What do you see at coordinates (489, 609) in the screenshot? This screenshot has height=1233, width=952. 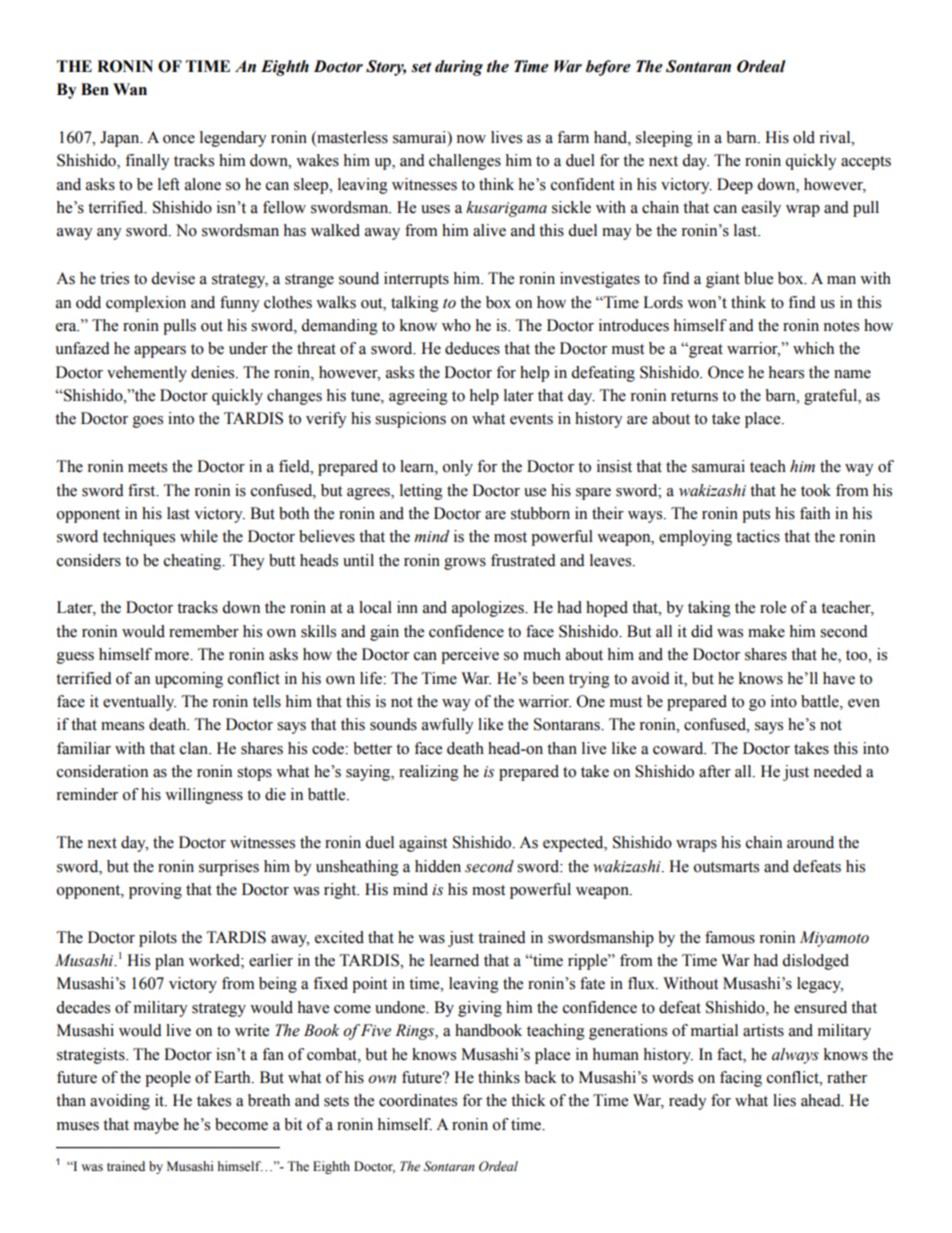 I see `apologizes` at bounding box center [489, 609].
